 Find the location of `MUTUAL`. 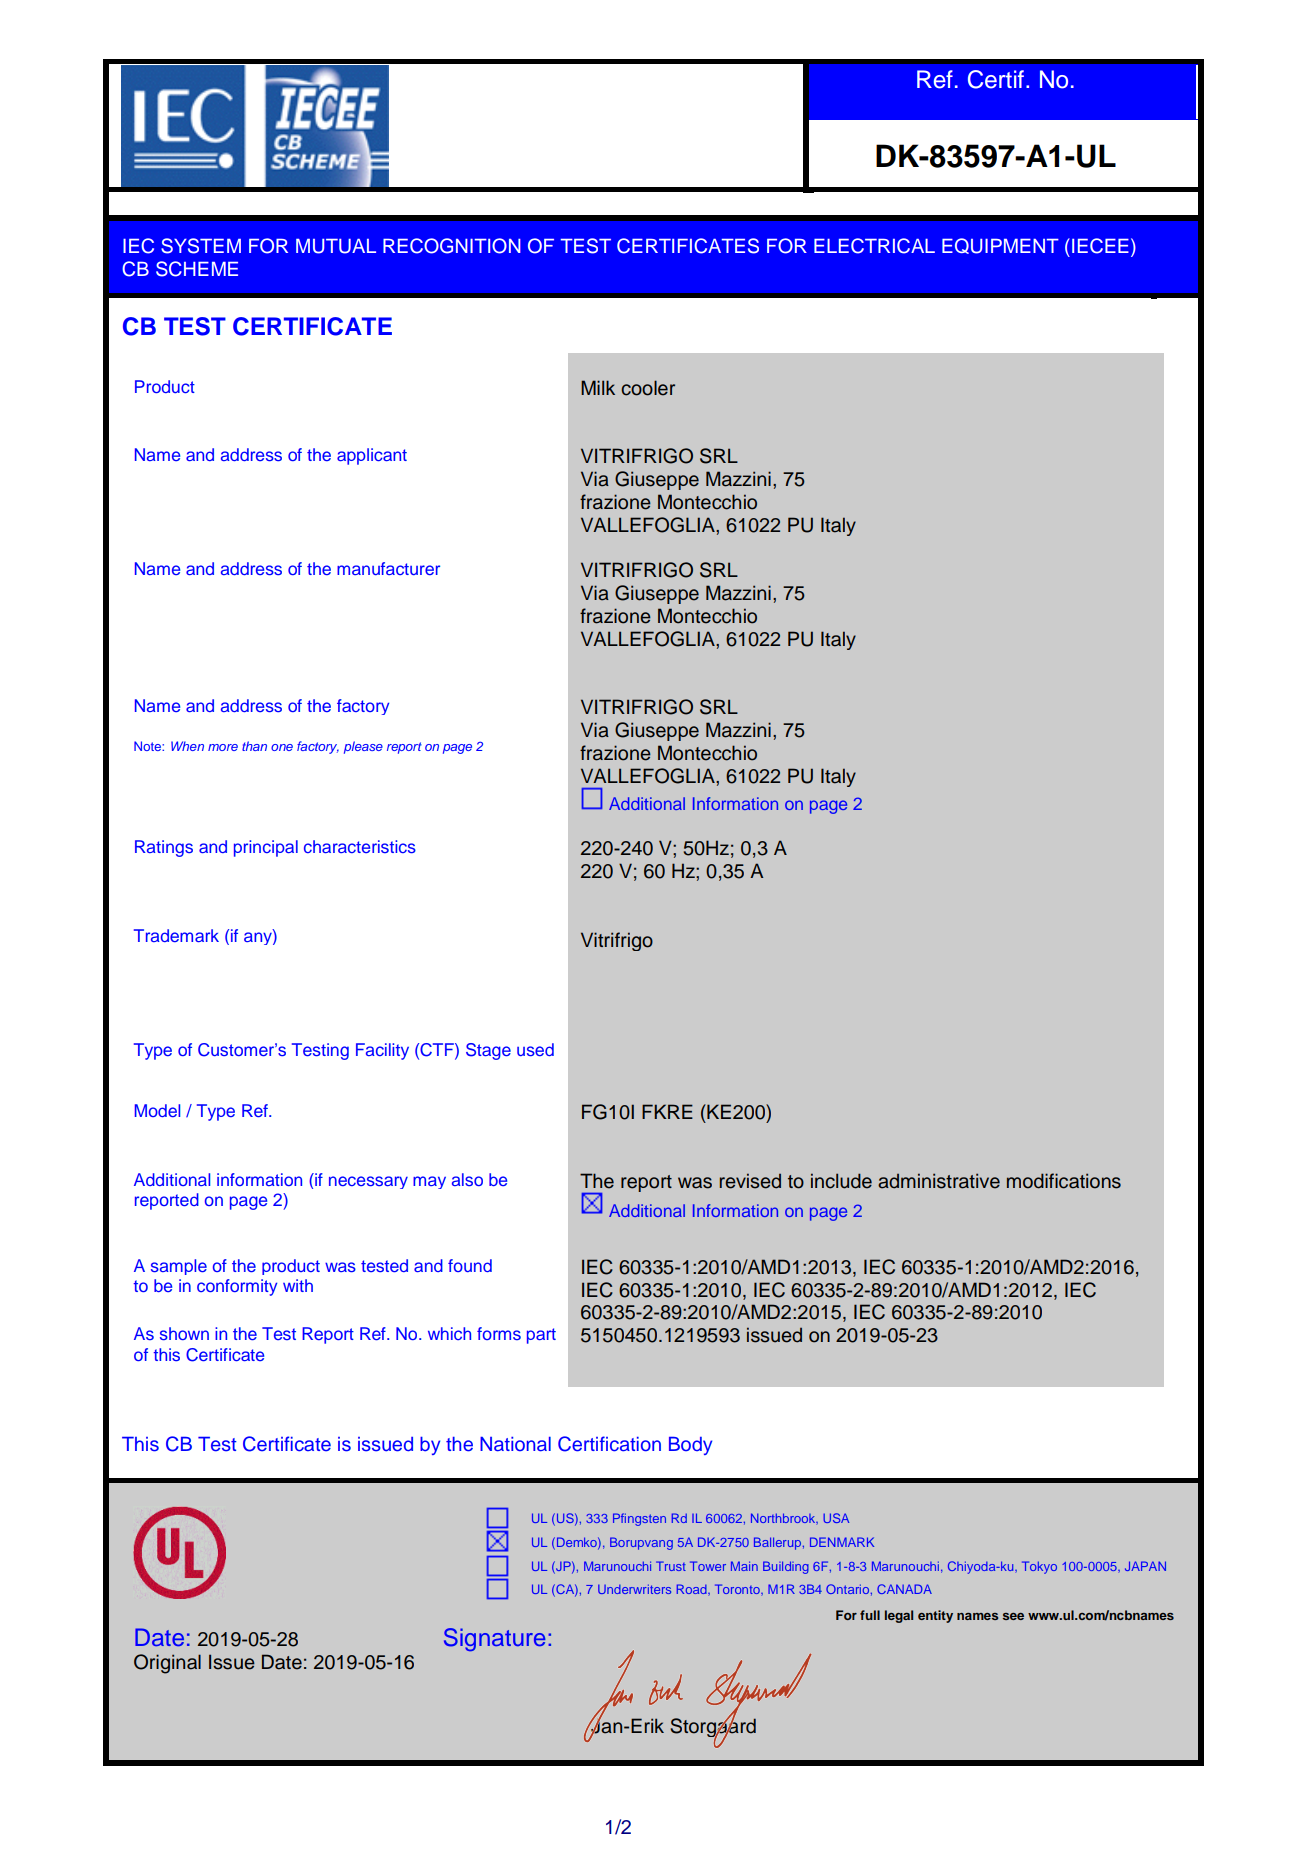

MUTUAL is located at coordinates (336, 246).
